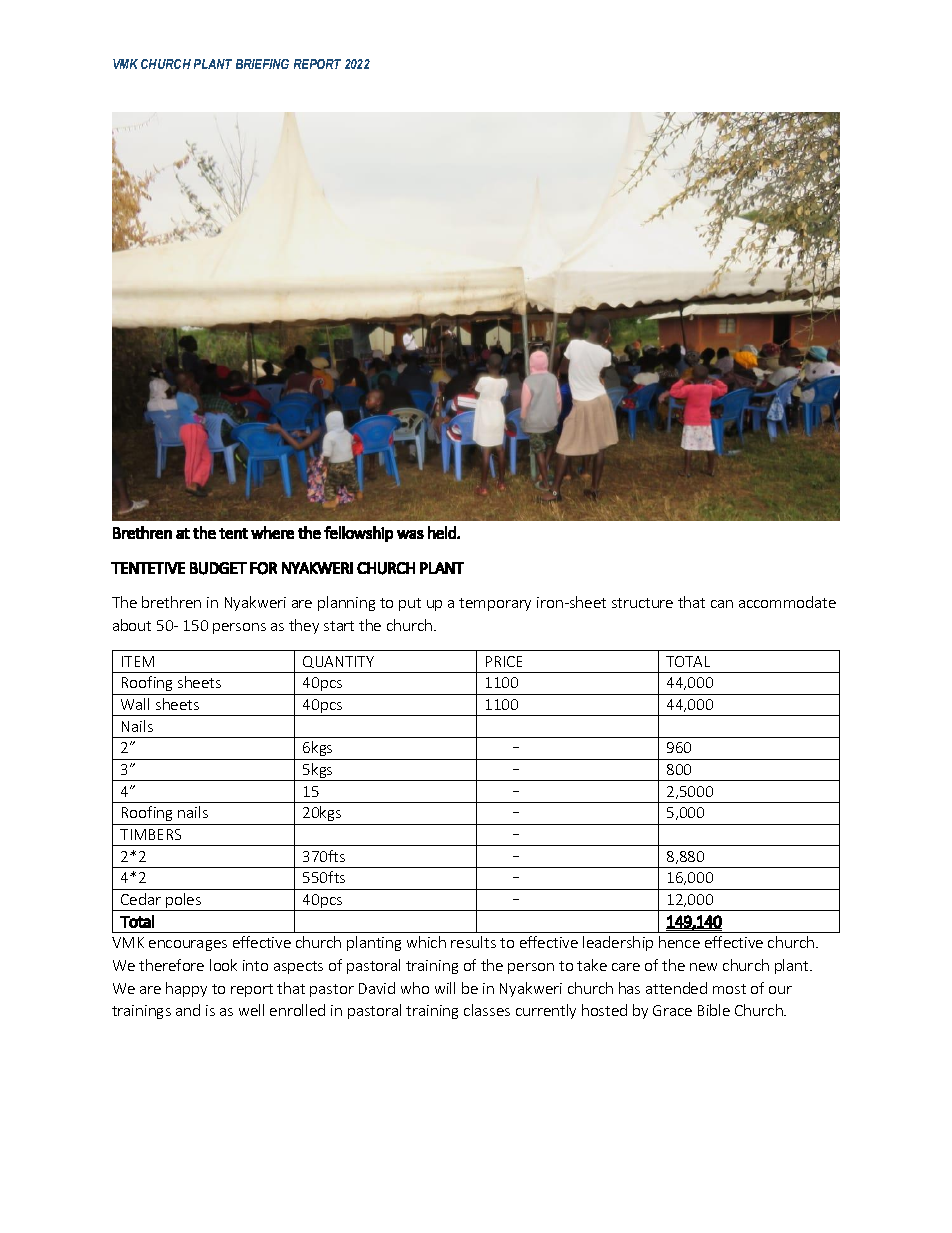  Describe the element at coordinates (410, 534) in the image. I see `was` at that location.
